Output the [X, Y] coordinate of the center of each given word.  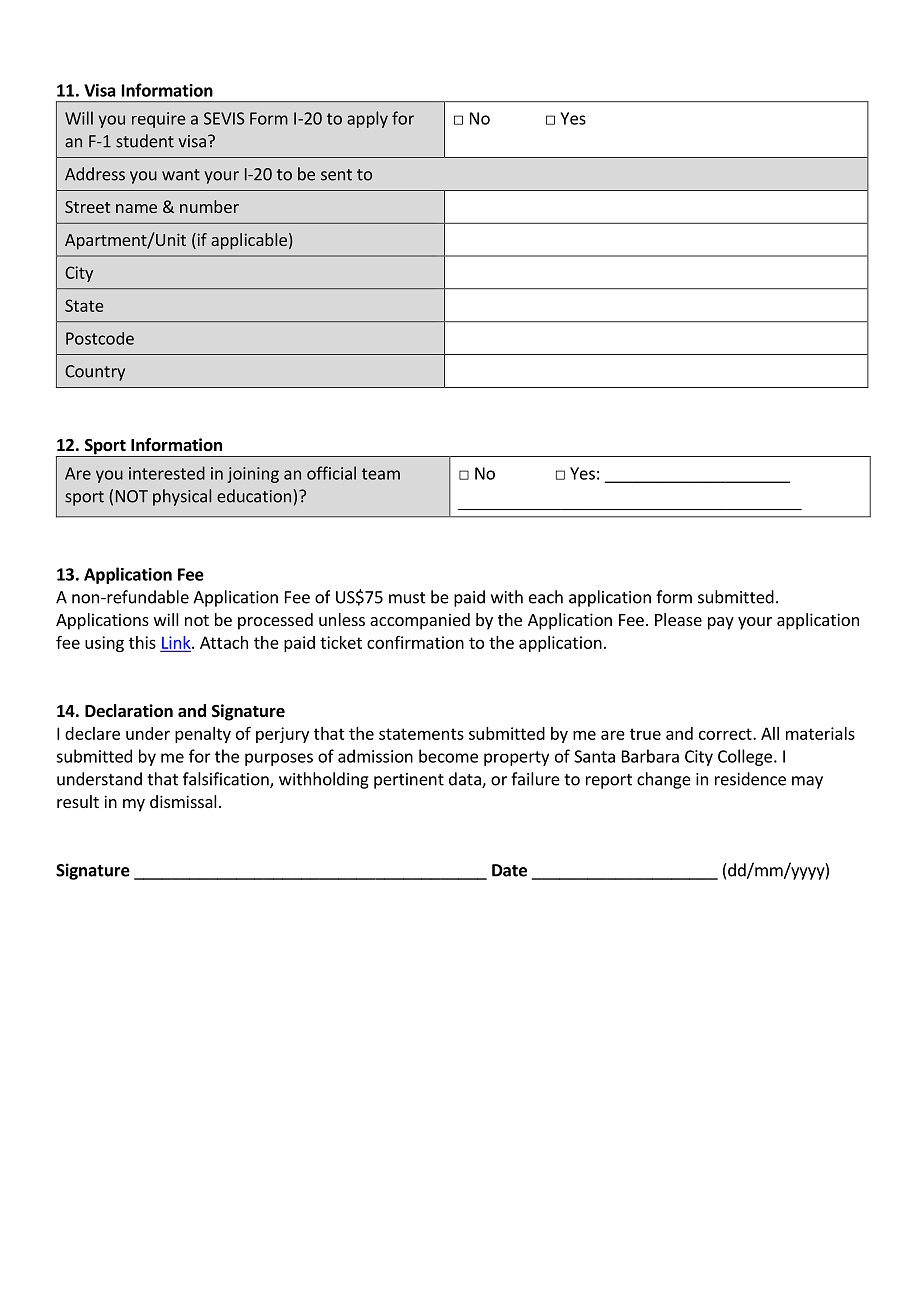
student [145, 141]
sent [336, 175]
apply [367, 119]
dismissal [183, 801]
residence [750, 779]
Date [509, 870]
